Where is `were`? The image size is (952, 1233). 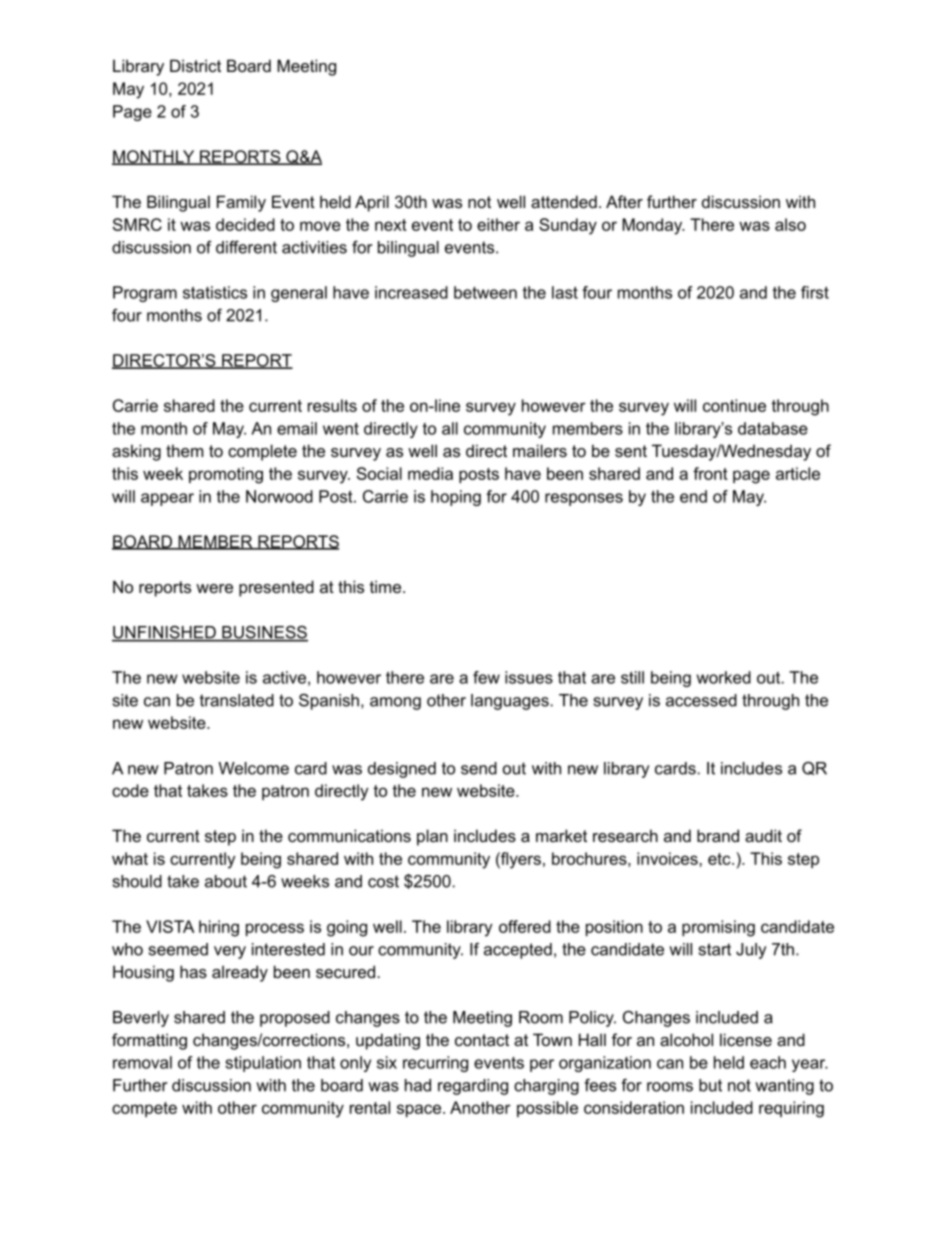
were is located at coordinates (214, 588).
